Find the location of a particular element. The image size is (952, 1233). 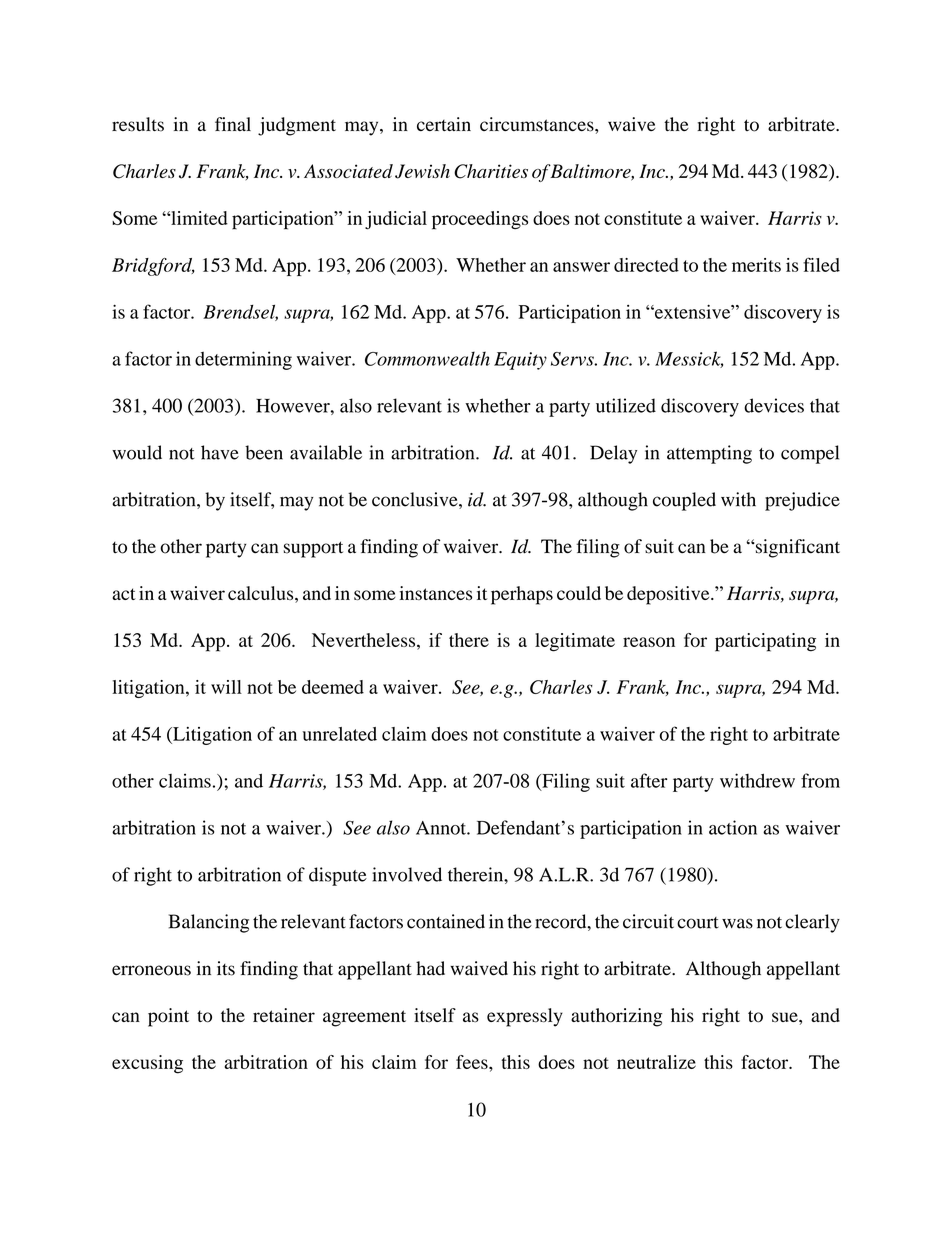

involved is located at coordinates (407, 874).
